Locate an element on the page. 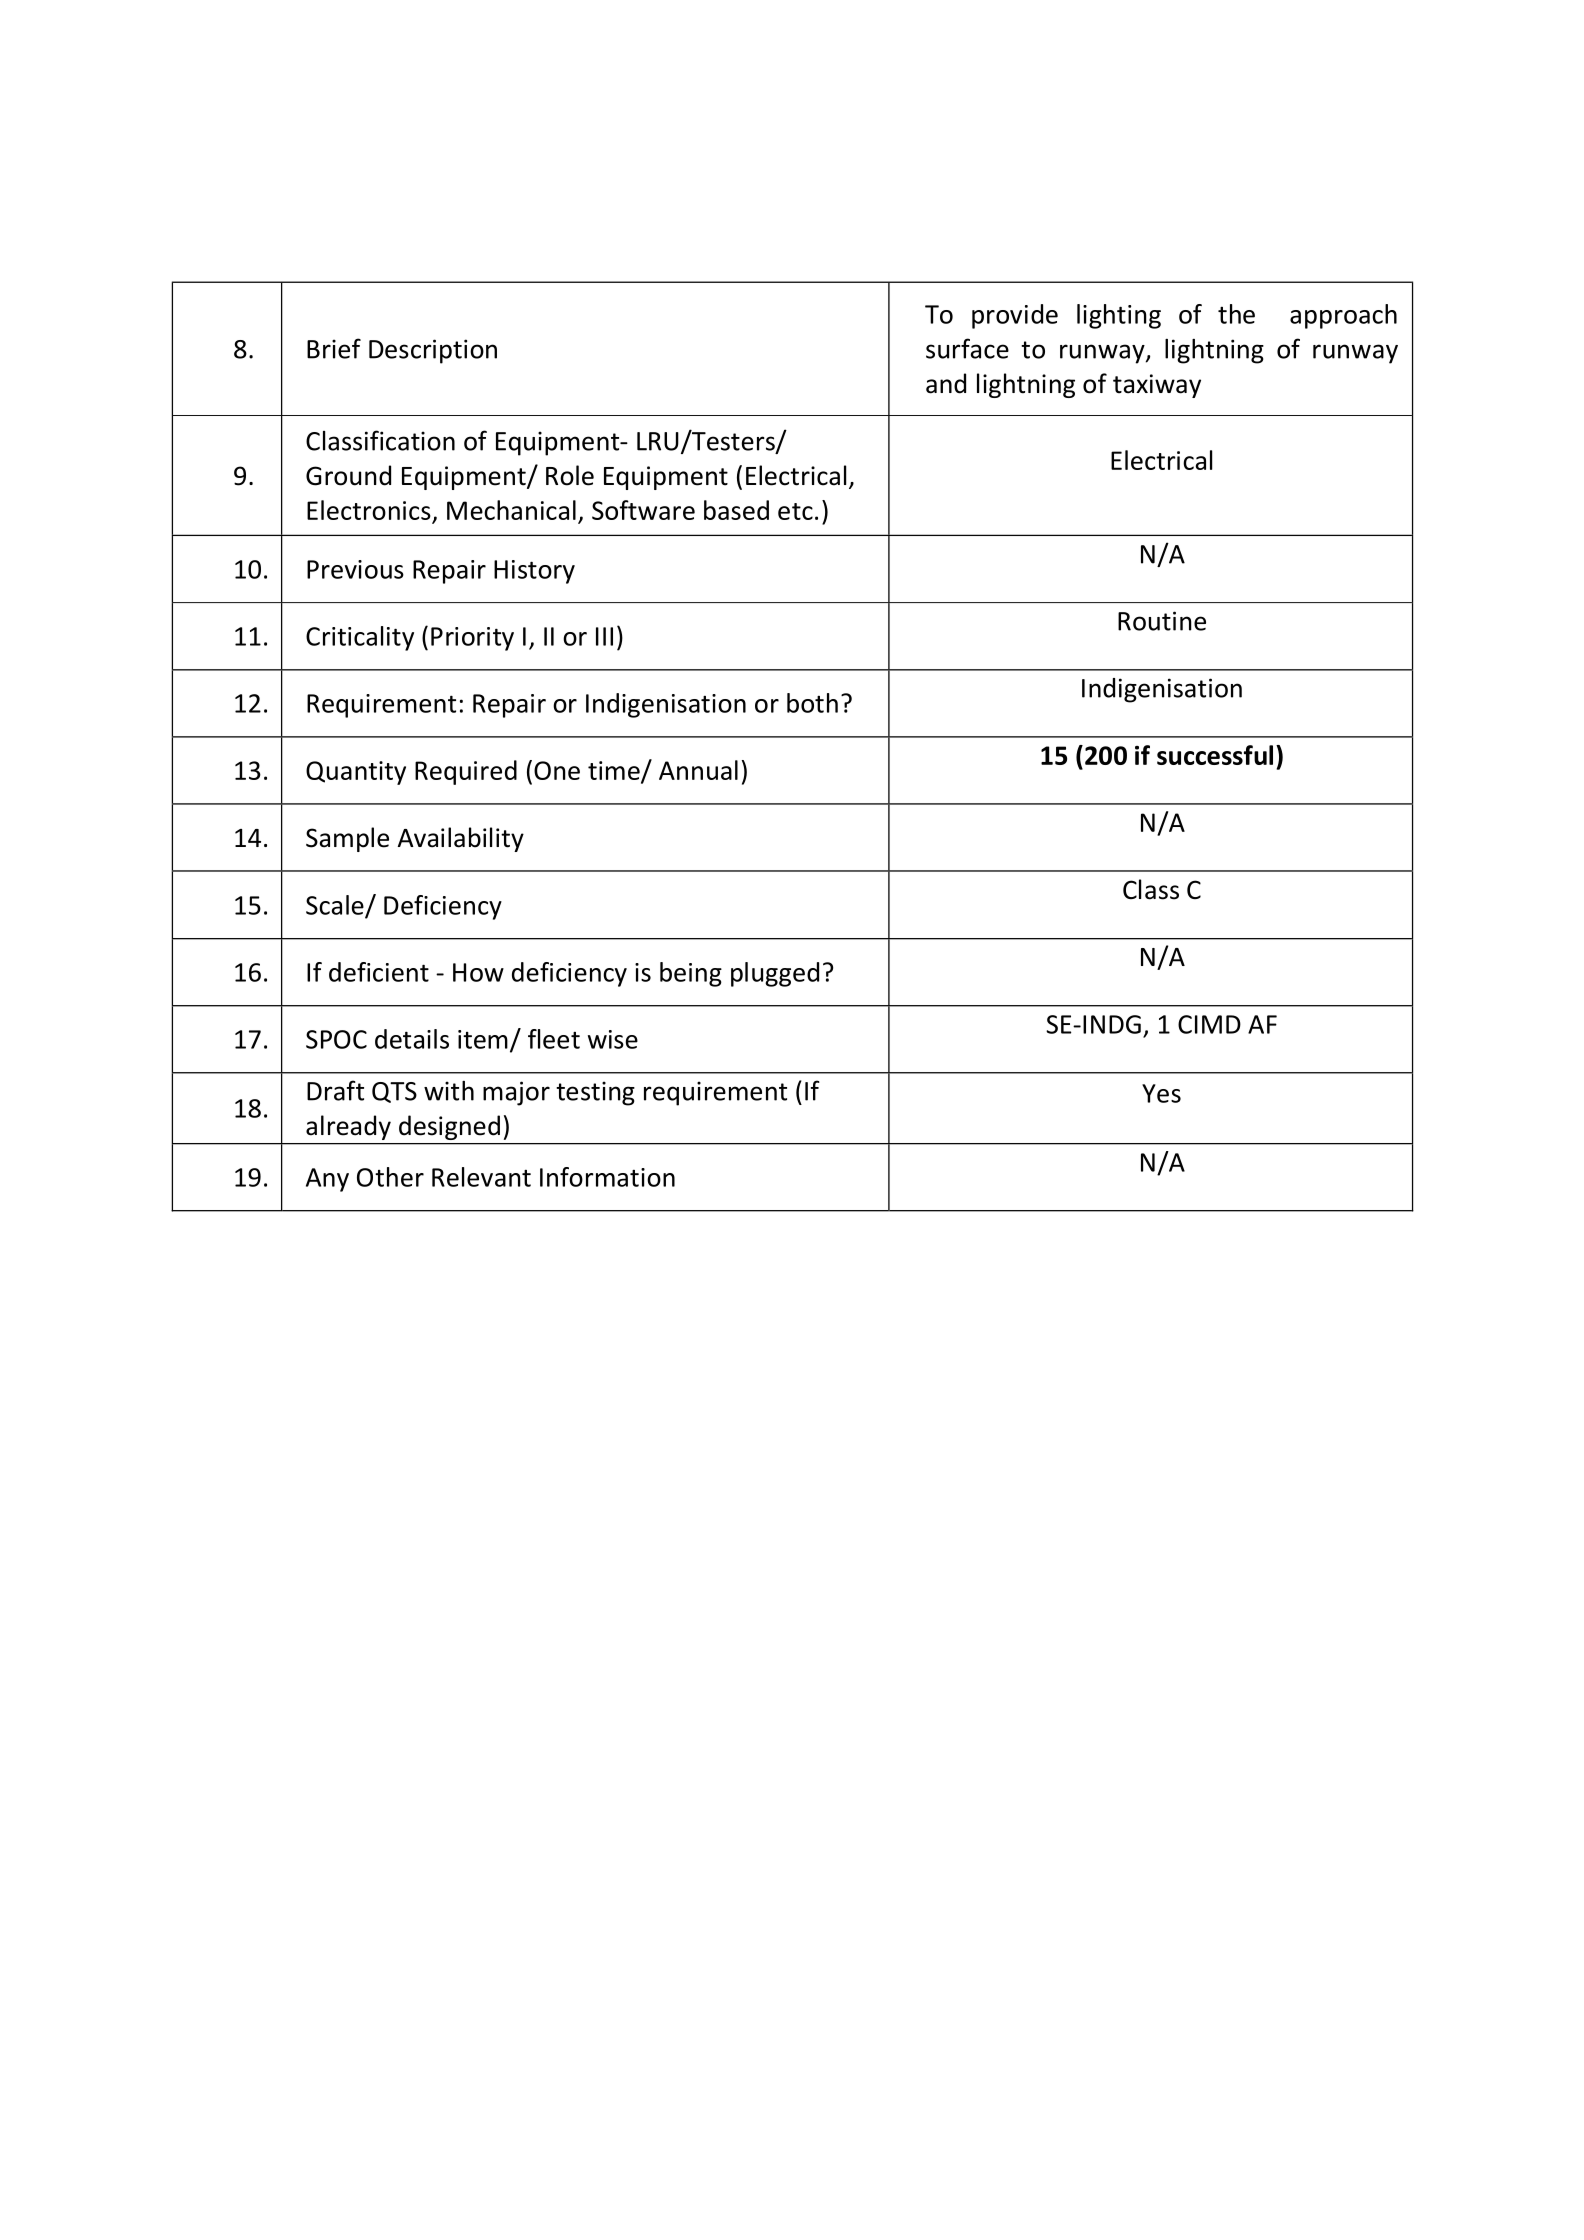 The height and width of the image is (2240, 1584). both is located at coordinates (812, 703).
